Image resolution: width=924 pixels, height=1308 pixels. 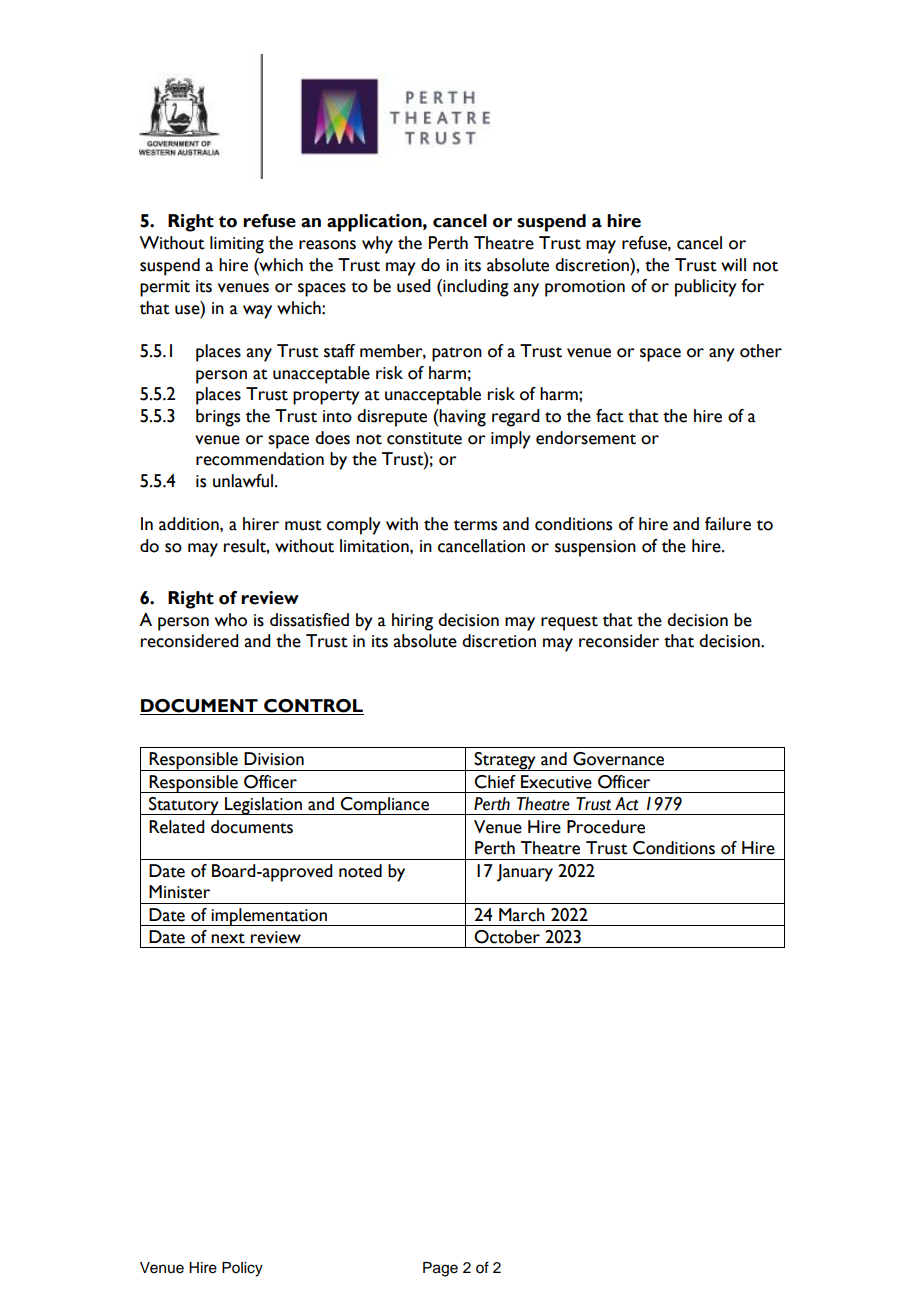 What do you see at coordinates (706, 288) in the page?
I see `publicity` at bounding box center [706, 288].
